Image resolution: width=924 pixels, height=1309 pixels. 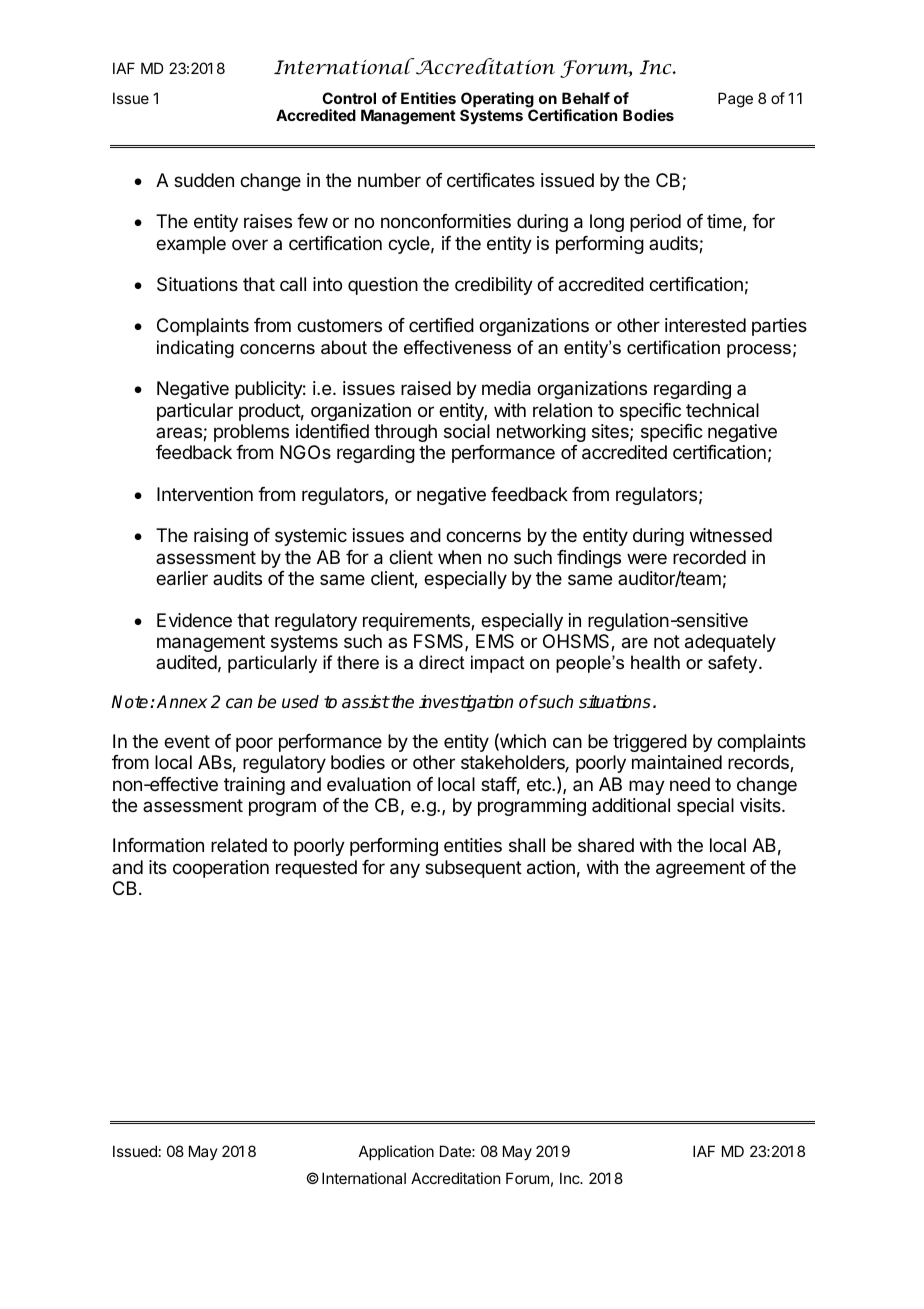 I want to click on technical, so click(x=722, y=410).
